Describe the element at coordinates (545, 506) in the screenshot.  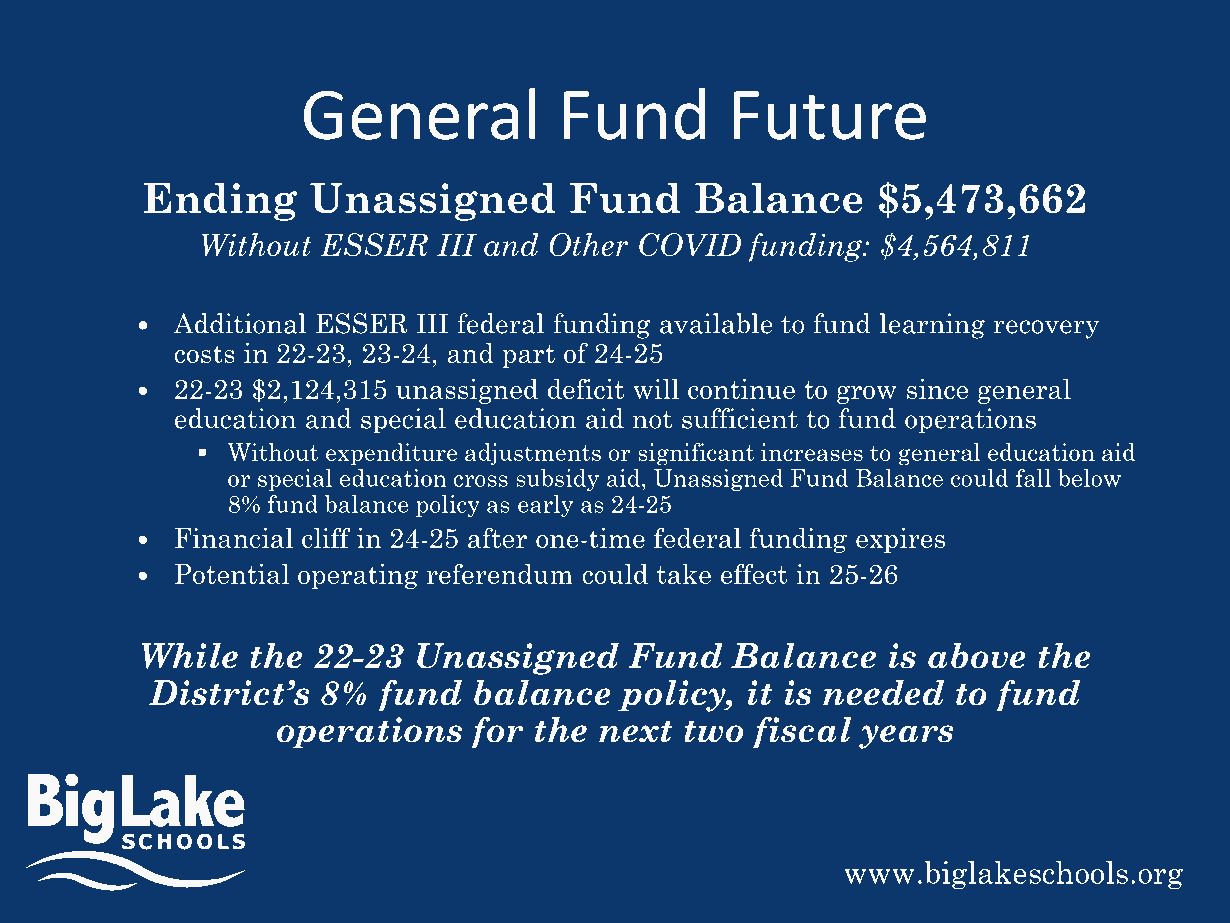
I see `early` at that location.
